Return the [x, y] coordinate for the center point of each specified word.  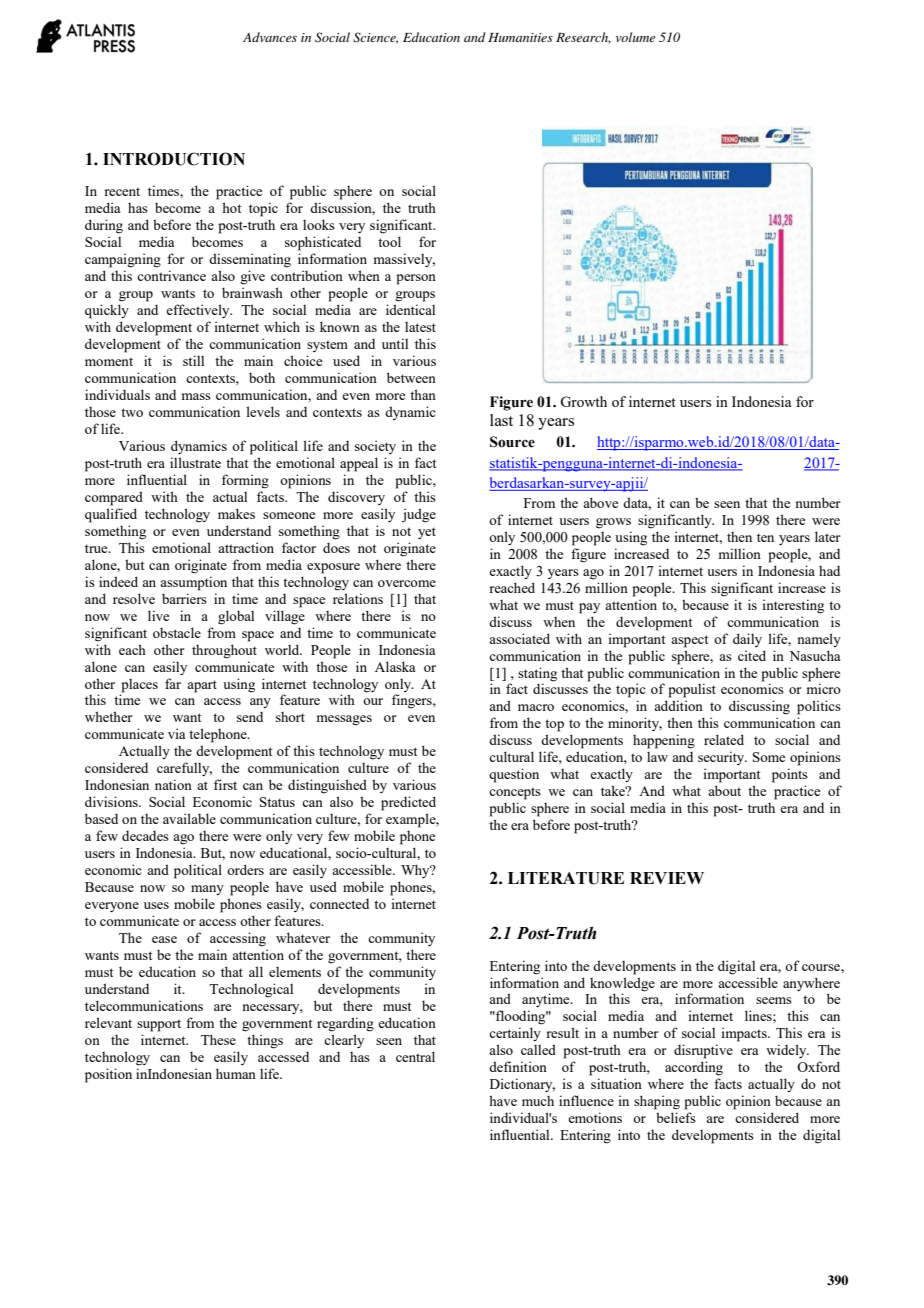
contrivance [171, 275]
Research [583, 38]
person [416, 279]
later [828, 536]
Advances [270, 37]
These [218, 1039]
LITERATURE [566, 878]
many [207, 890]
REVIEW [667, 878]
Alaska [395, 666]
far [173, 683]
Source [512, 442]
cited [752, 655]
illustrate [195, 462]
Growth [583, 401]
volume [635, 37]
